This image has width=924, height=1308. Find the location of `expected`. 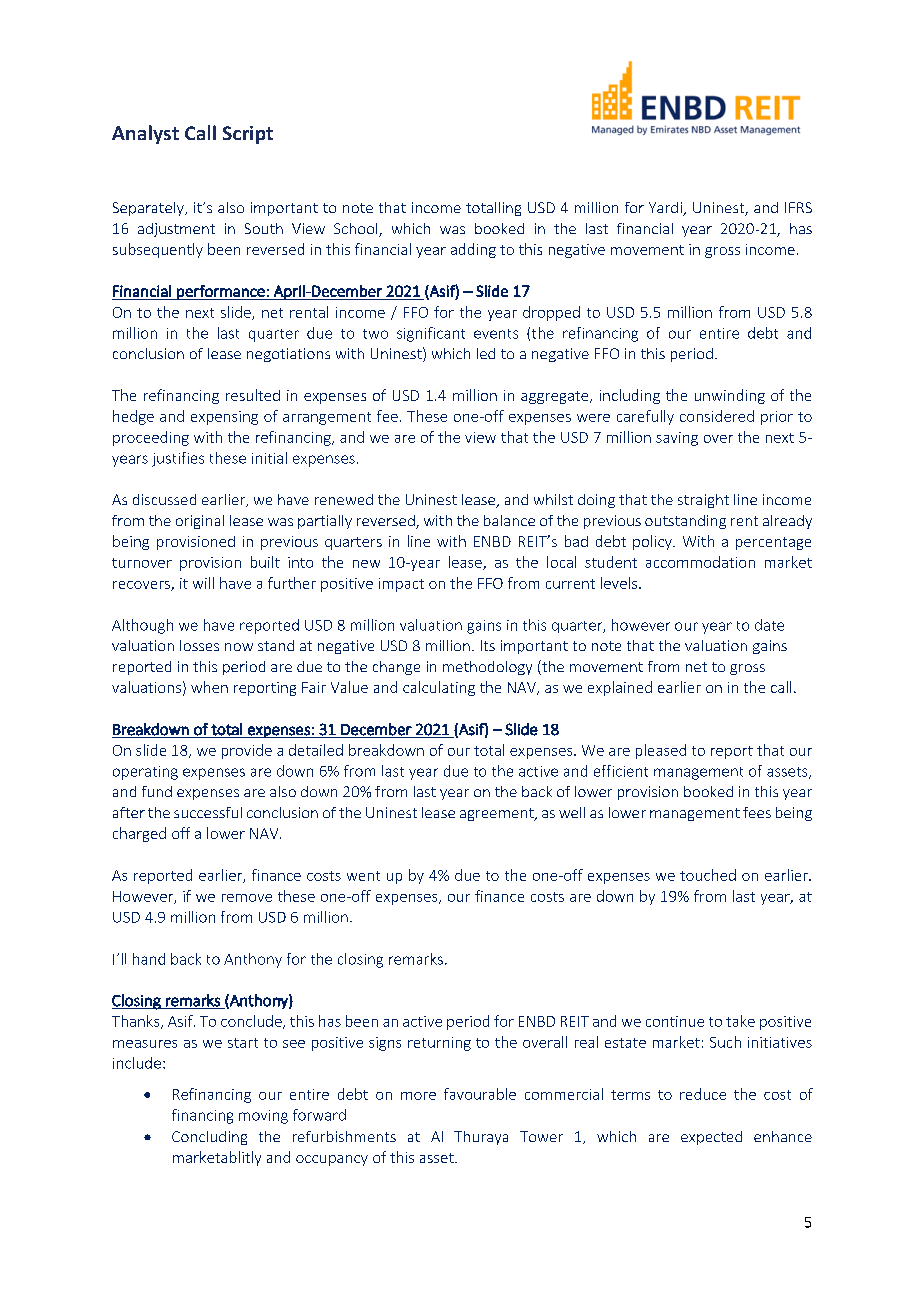

expected is located at coordinates (711, 1138).
